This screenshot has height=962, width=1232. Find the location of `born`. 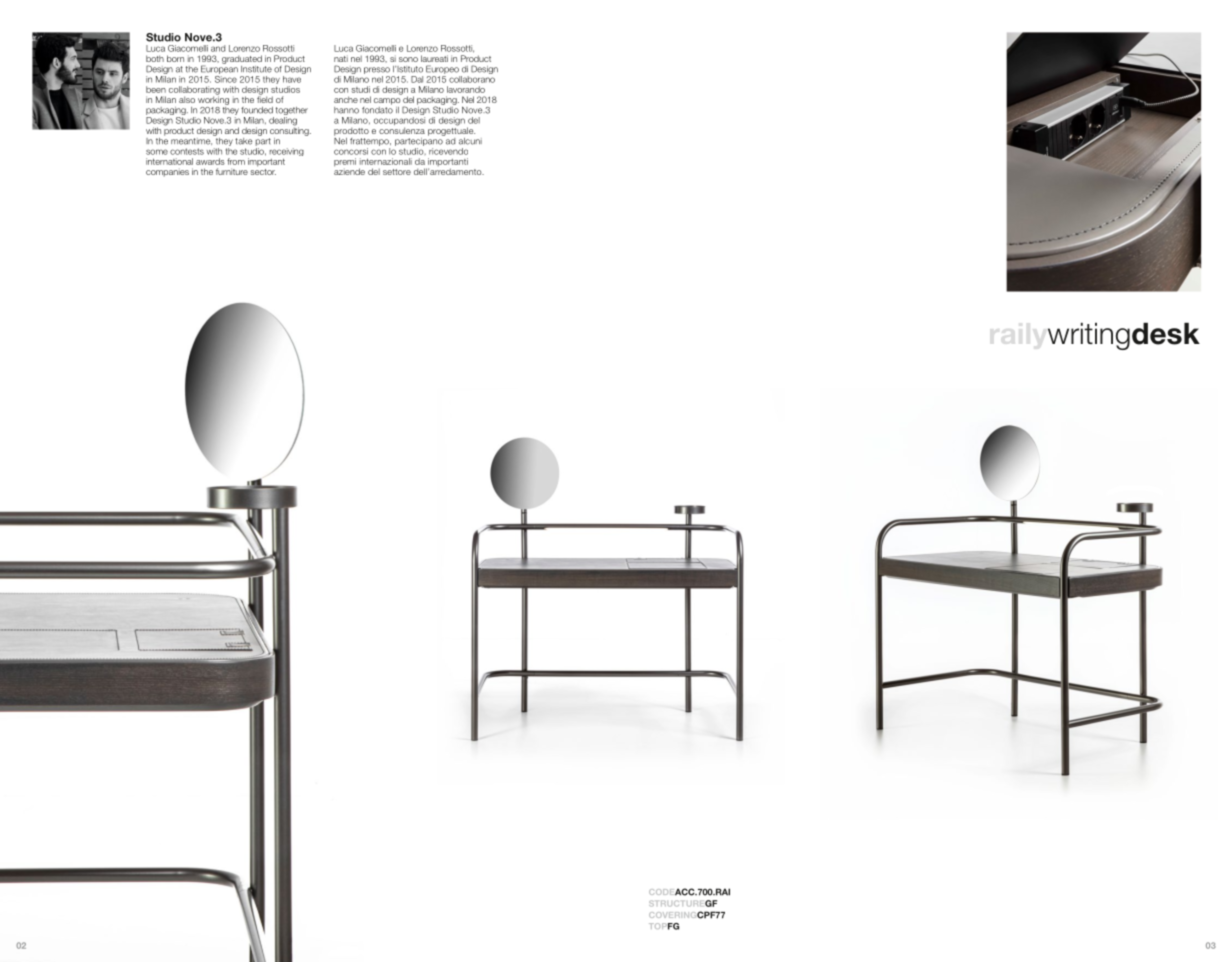

born is located at coordinates (175, 58).
